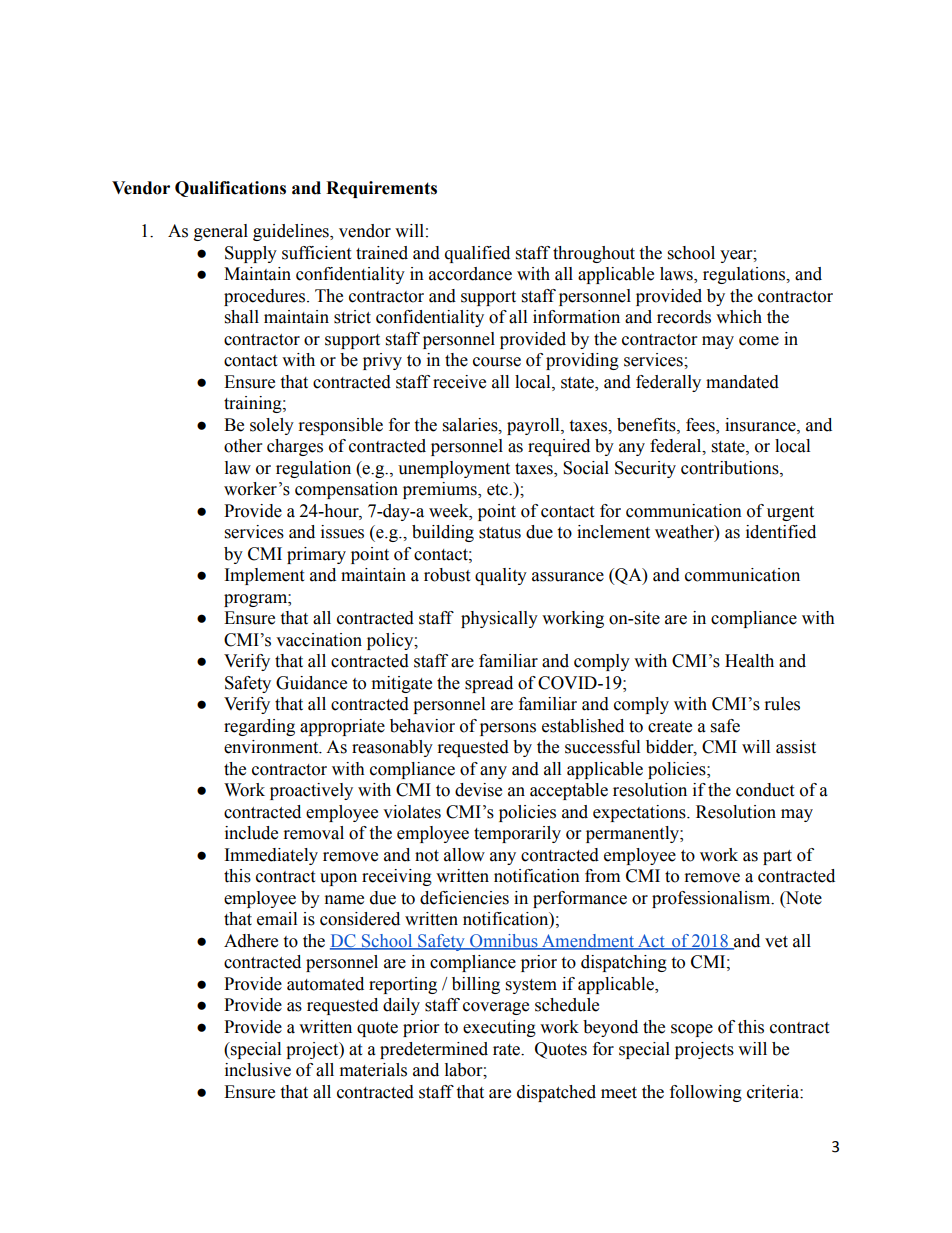  I want to click on qualified, so click(477, 254).
